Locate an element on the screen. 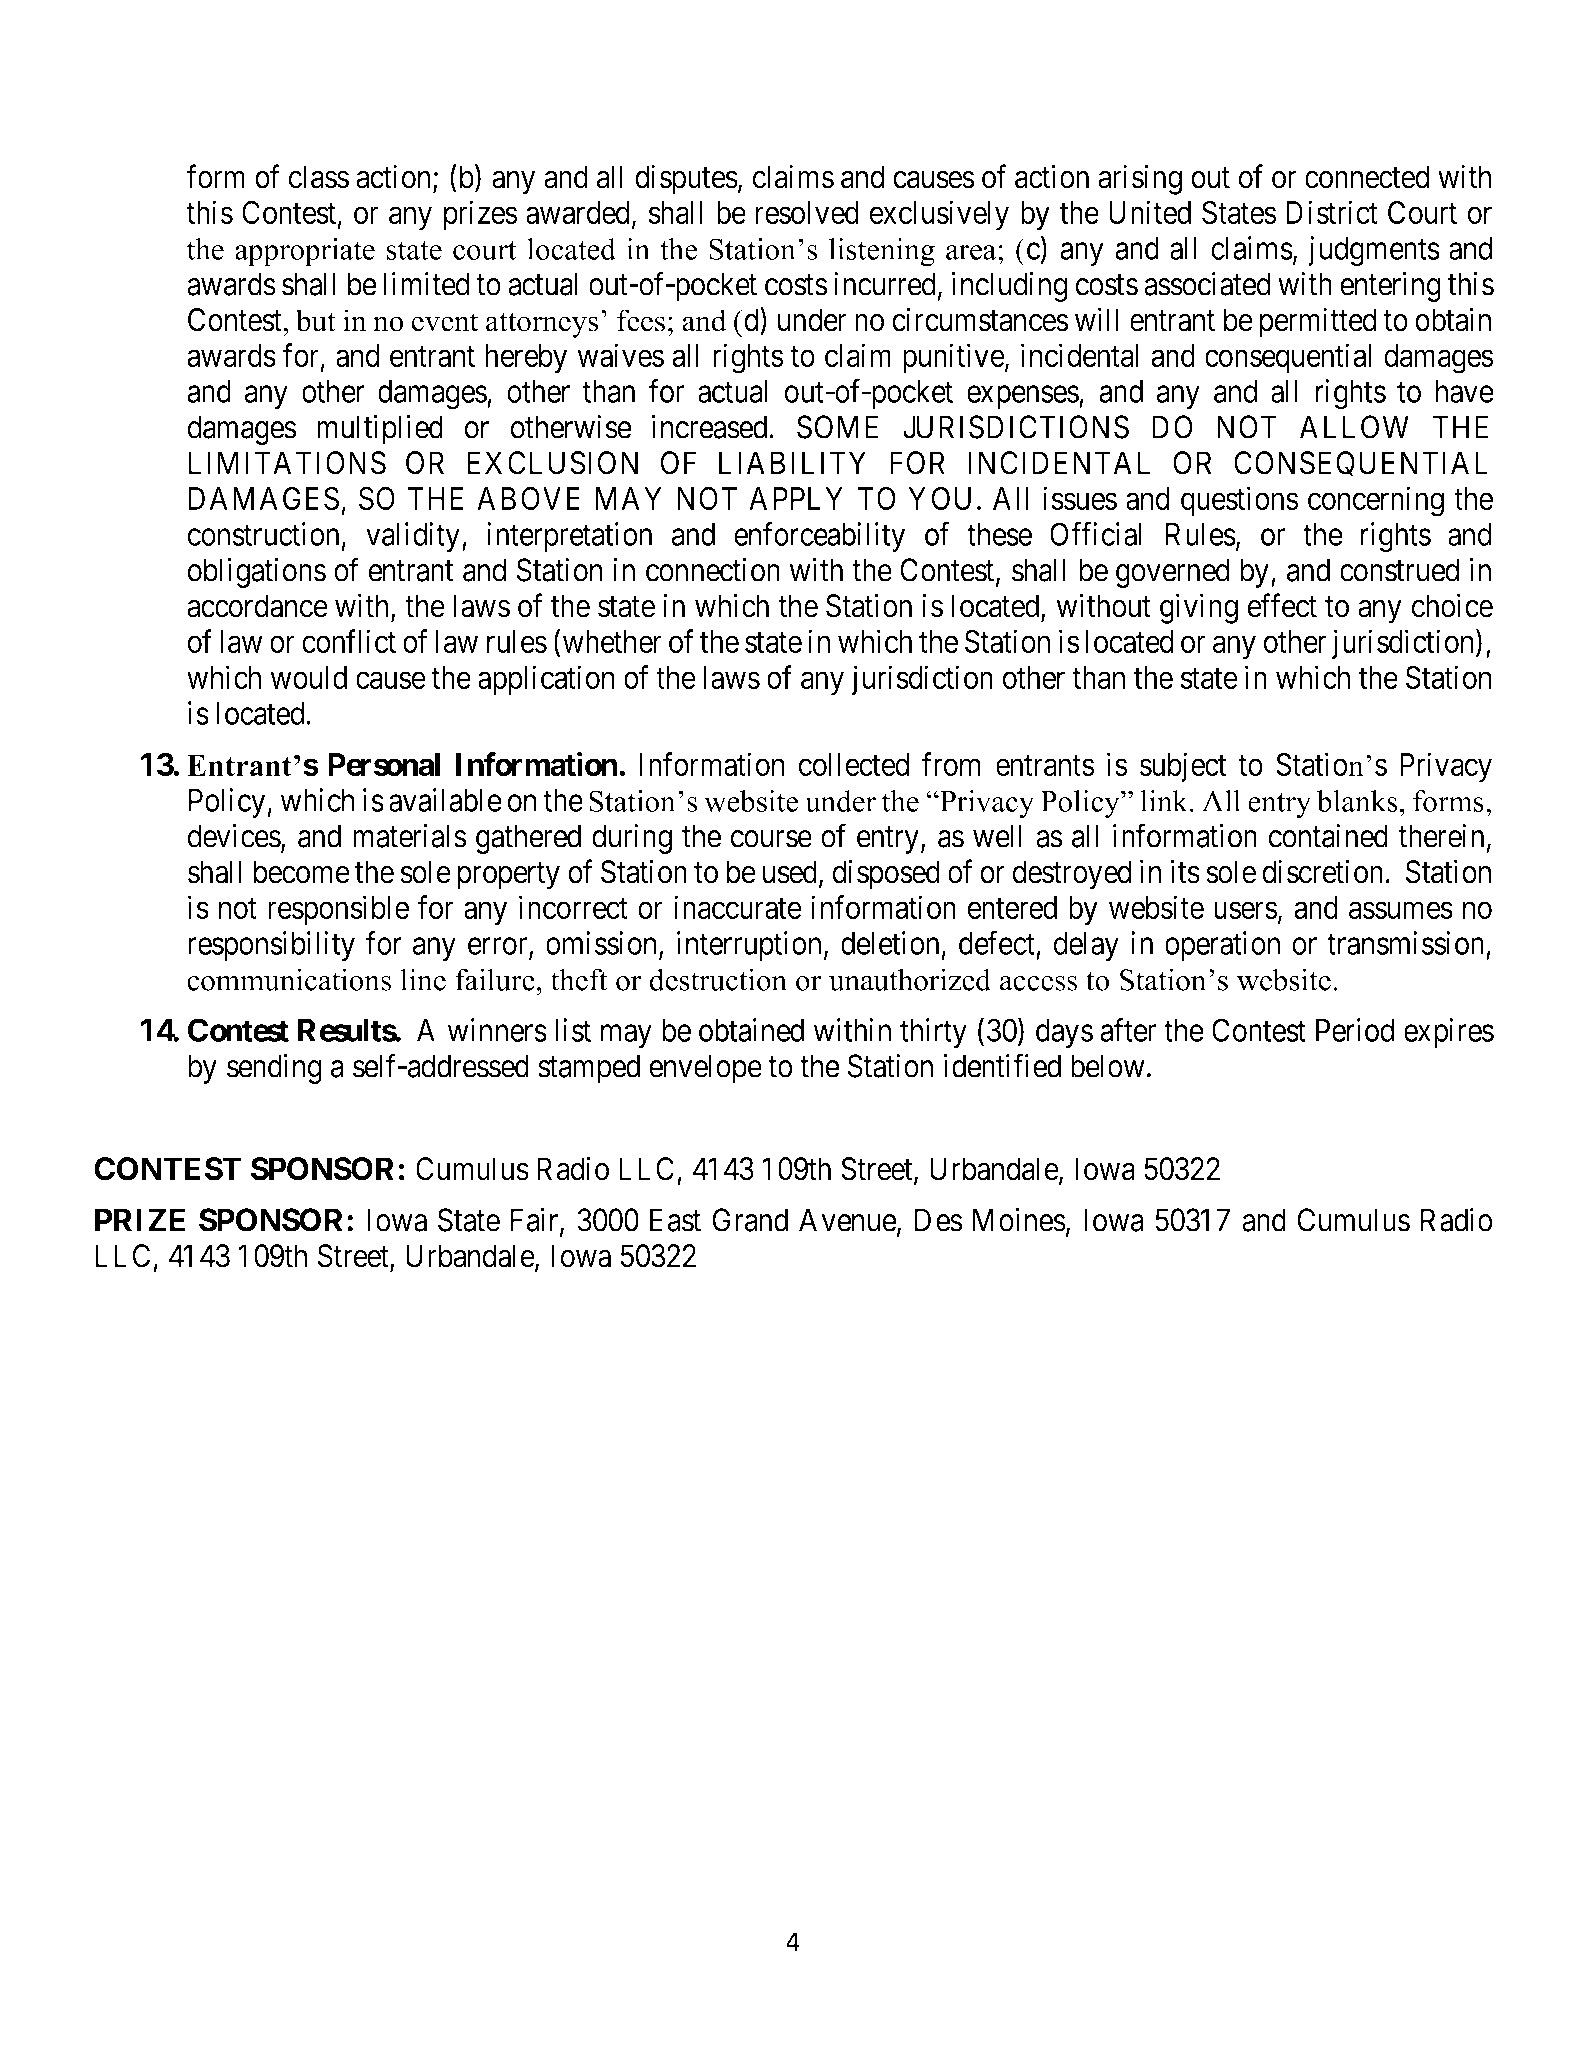 This screenshot has width=1586, height=2052. SOME is located at coordinates (837, 427).
